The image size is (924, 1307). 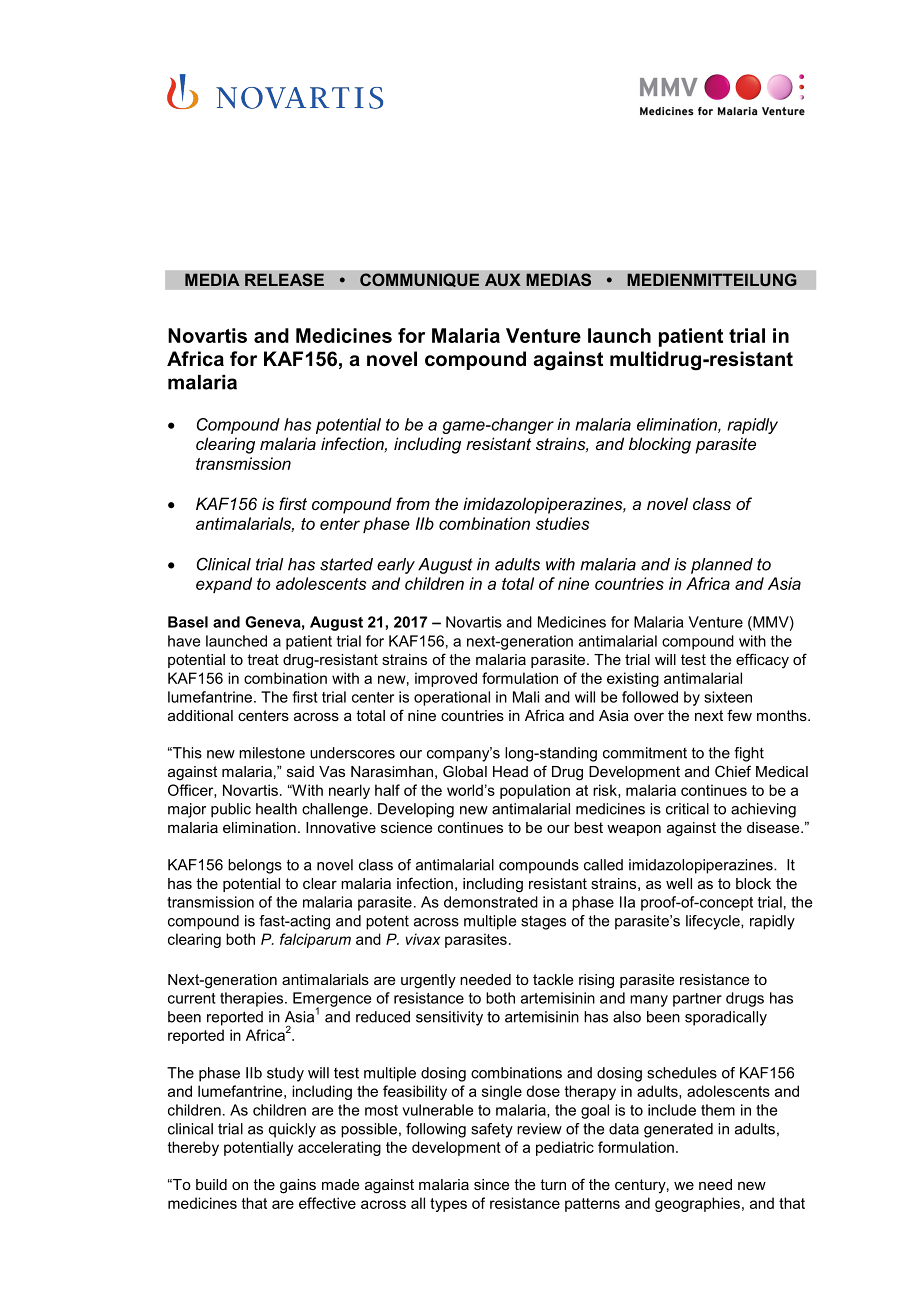 I want to click on therapies, so click(x=253, y=999).
